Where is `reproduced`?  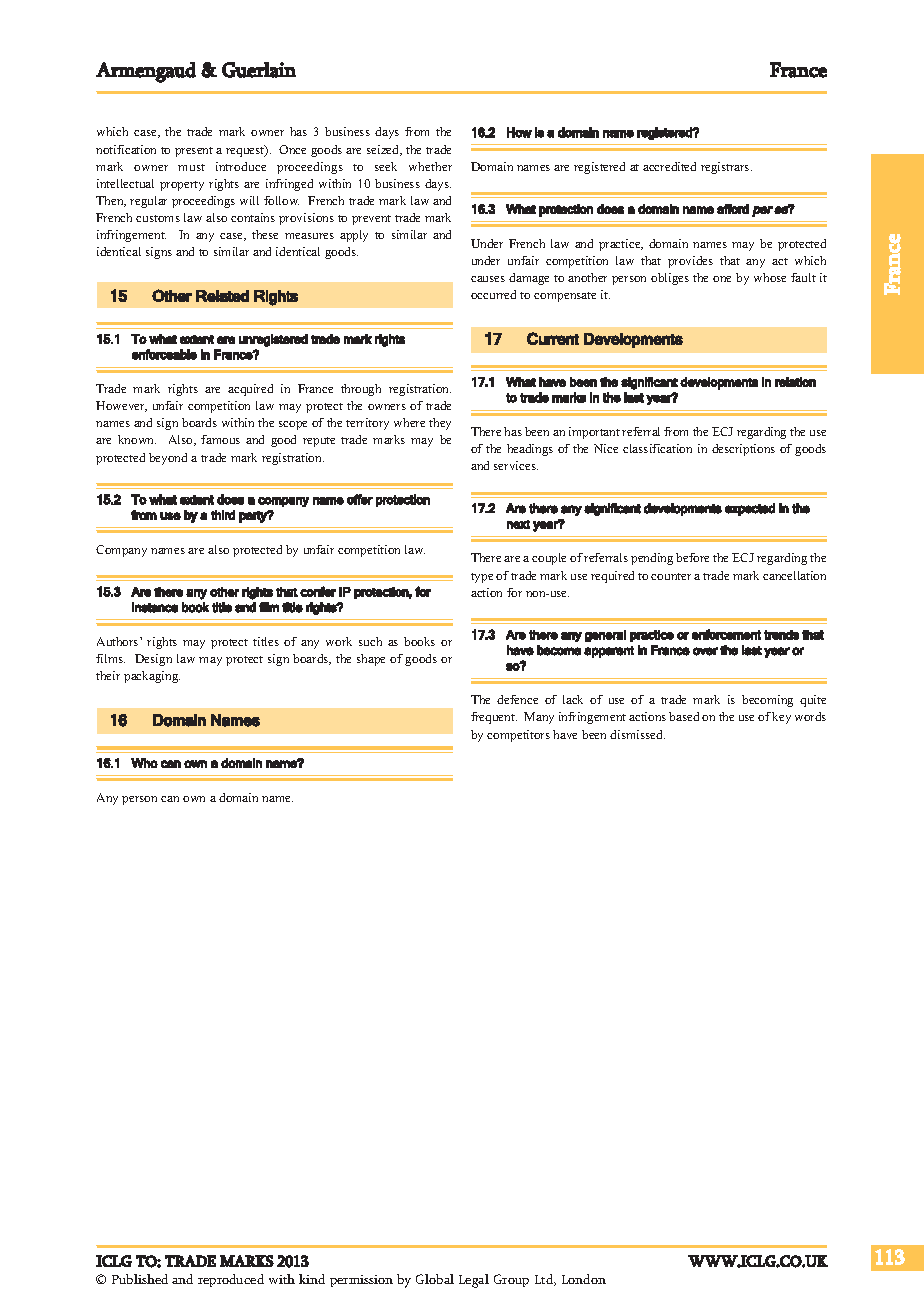 reproduced is located at coordinates (231, 1280).
